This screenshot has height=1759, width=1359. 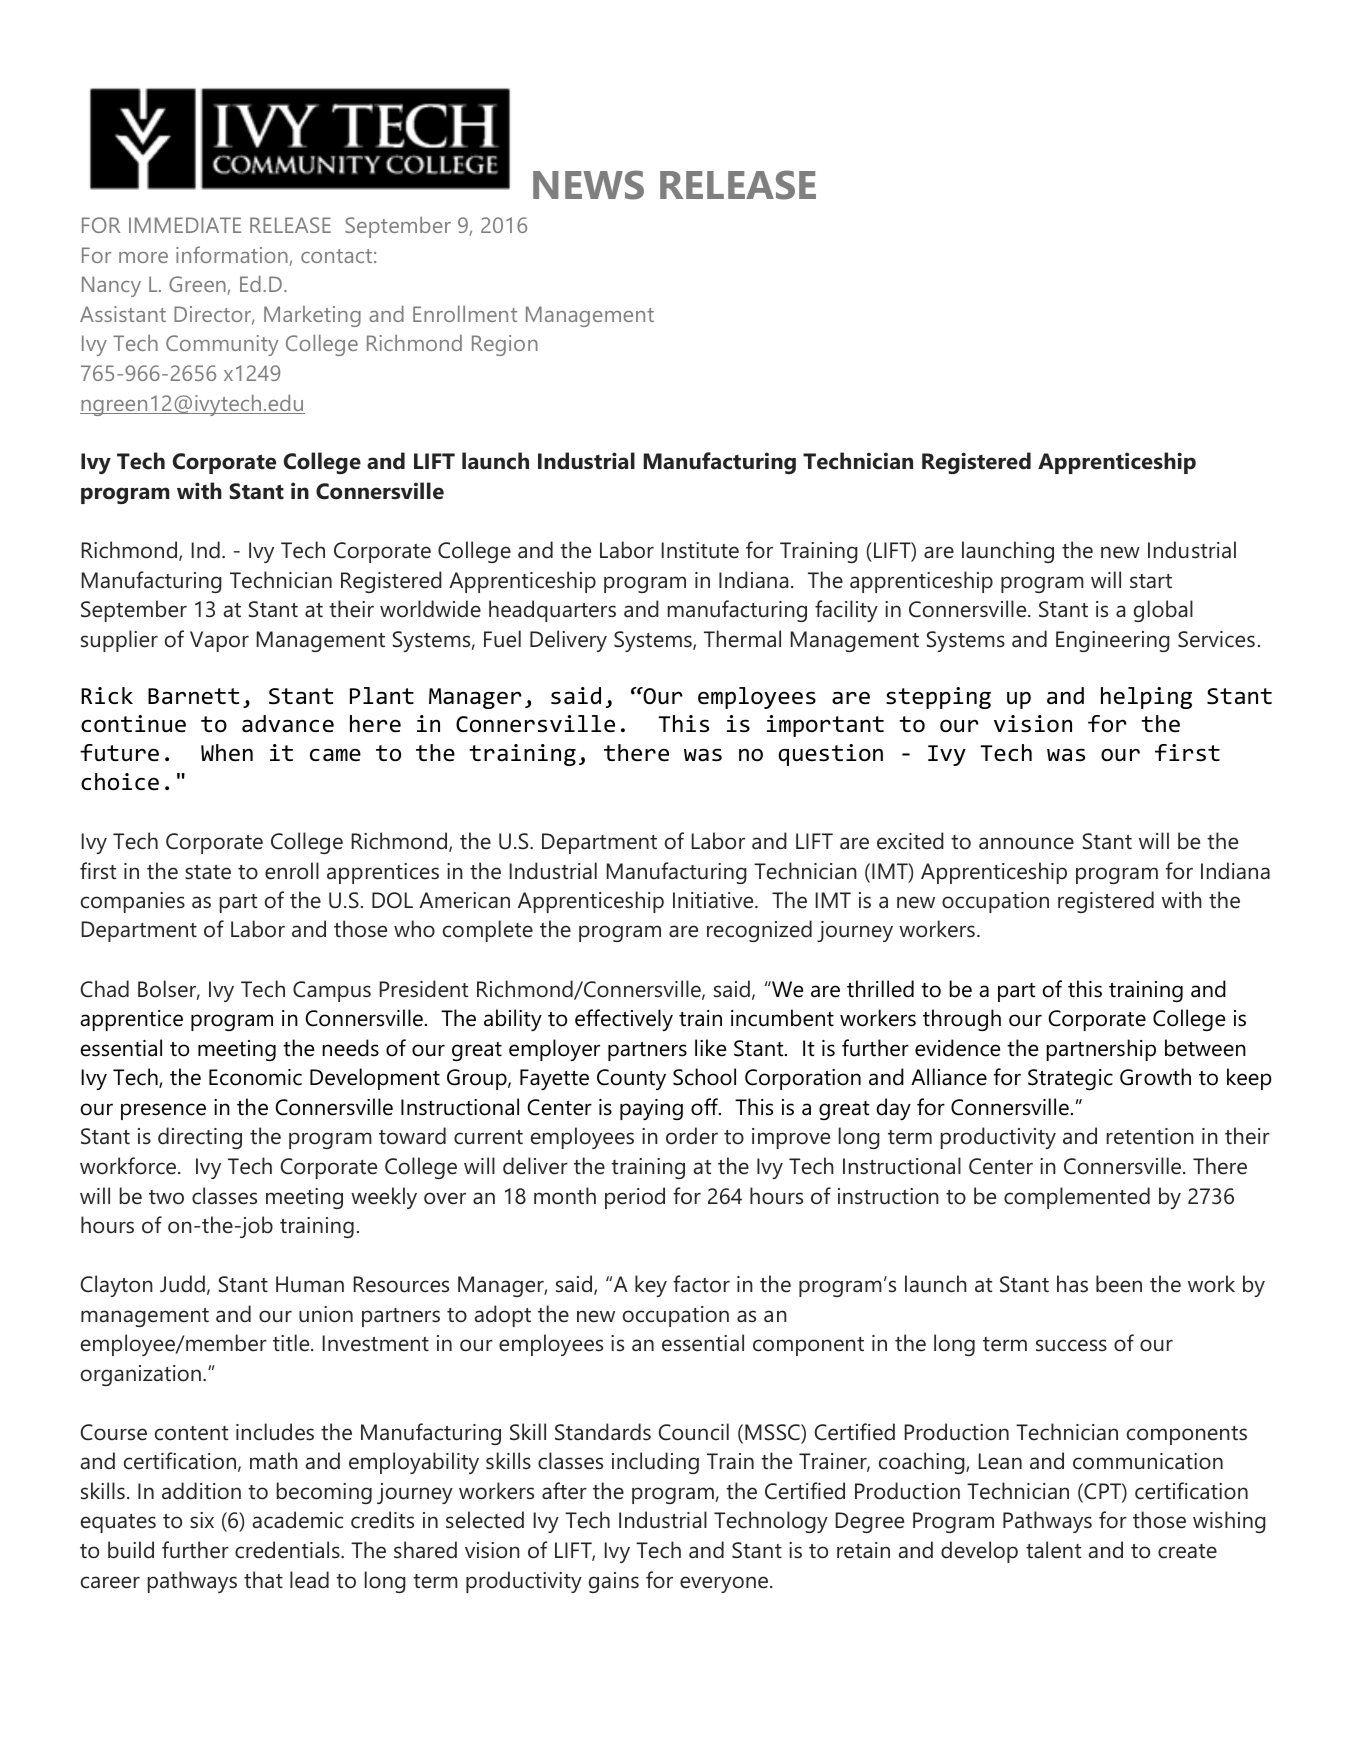 I want to click on start, so click(x=1151, y=581).
